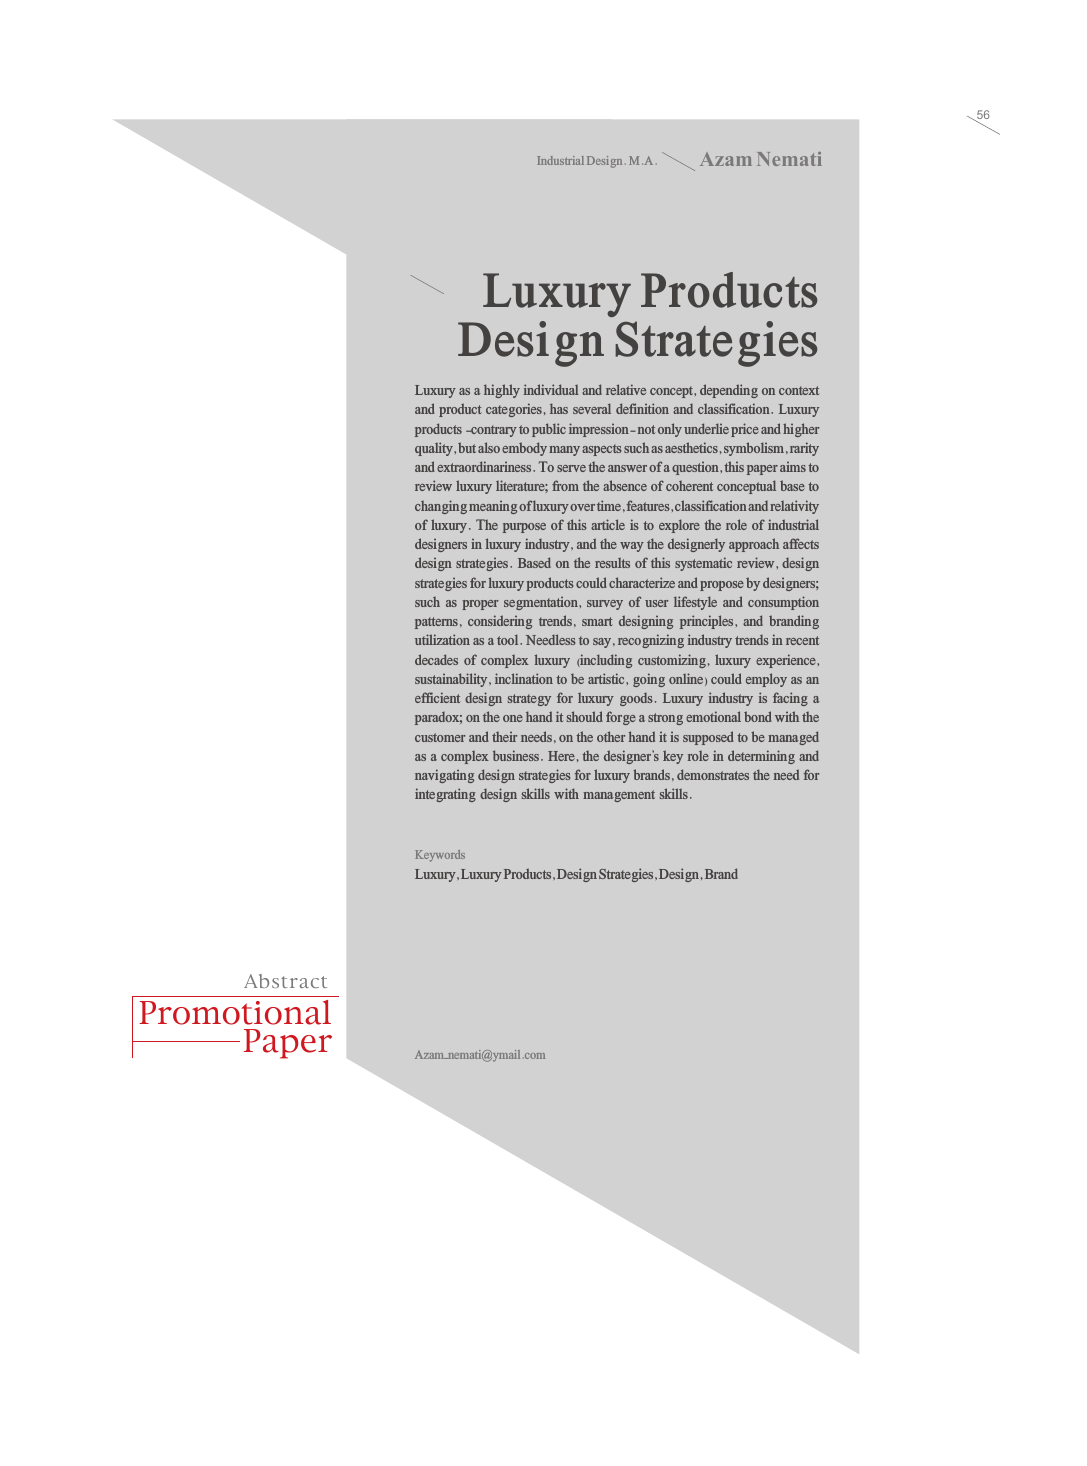 The width and height of the screenshot is (1087, 1466). I want to click on demonstrates, so click(713, 774).
